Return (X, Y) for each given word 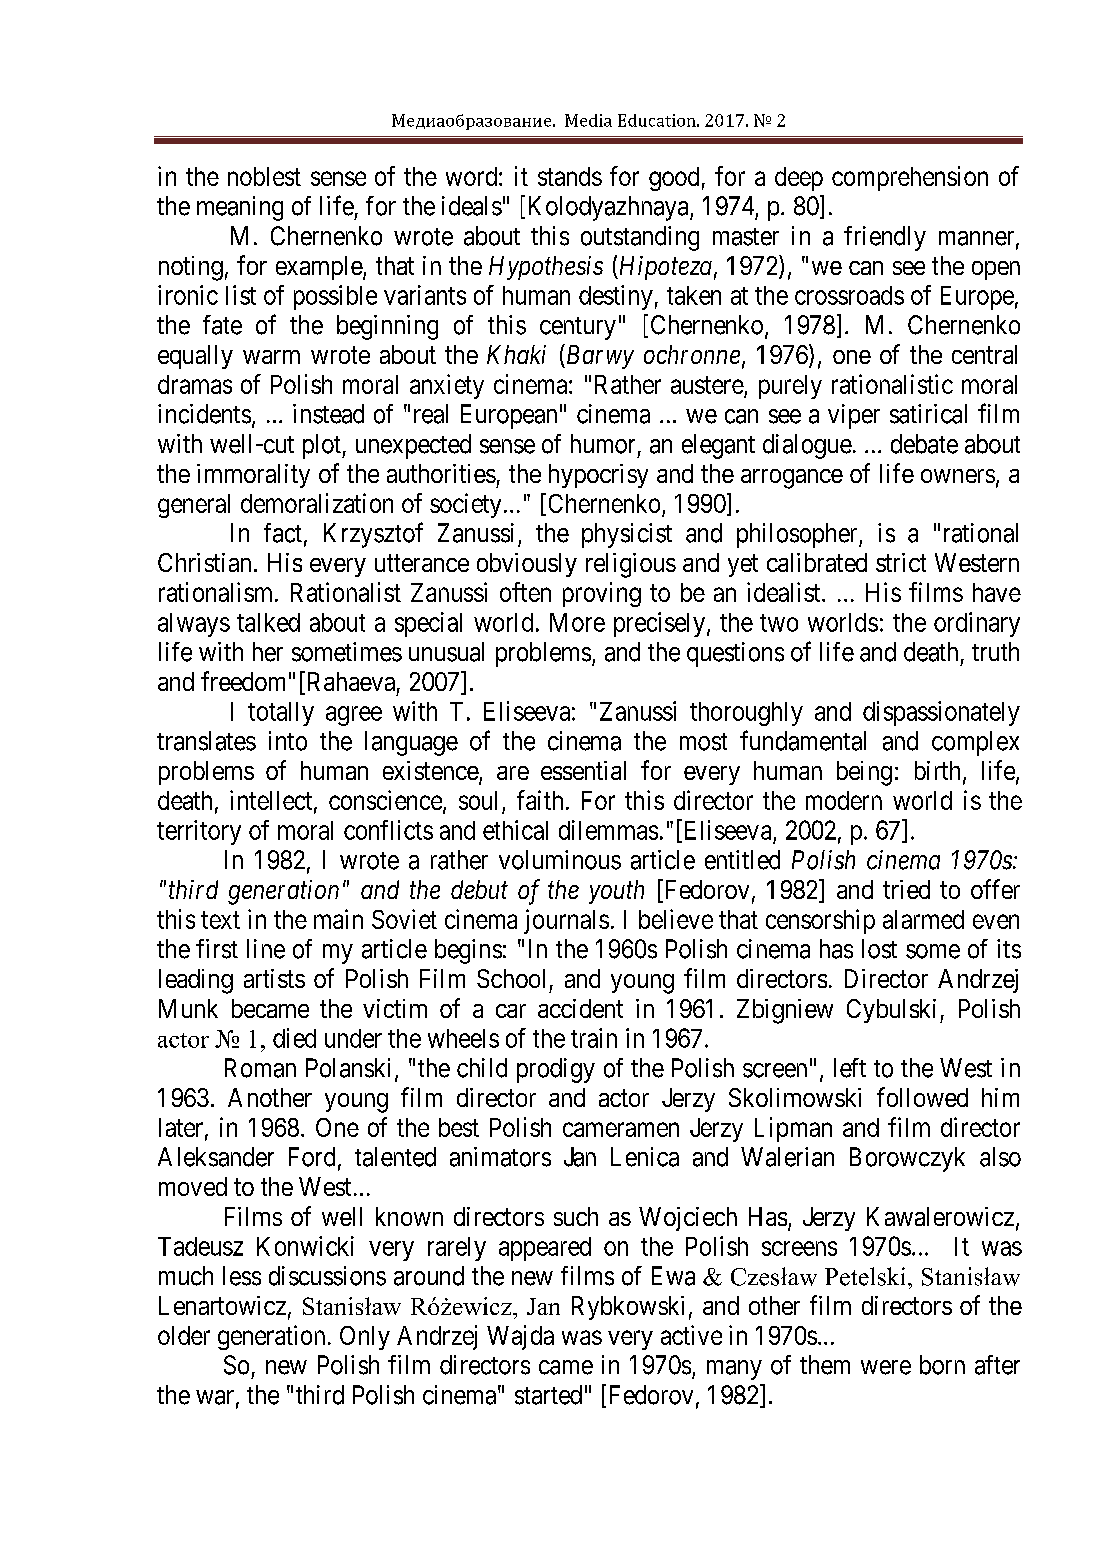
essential (583, 770)
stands (570, 176)
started (548, 1395)
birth (939, 772)
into (288, 741)
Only (365, 1338)
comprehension (910, 178)
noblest (264, 176)
